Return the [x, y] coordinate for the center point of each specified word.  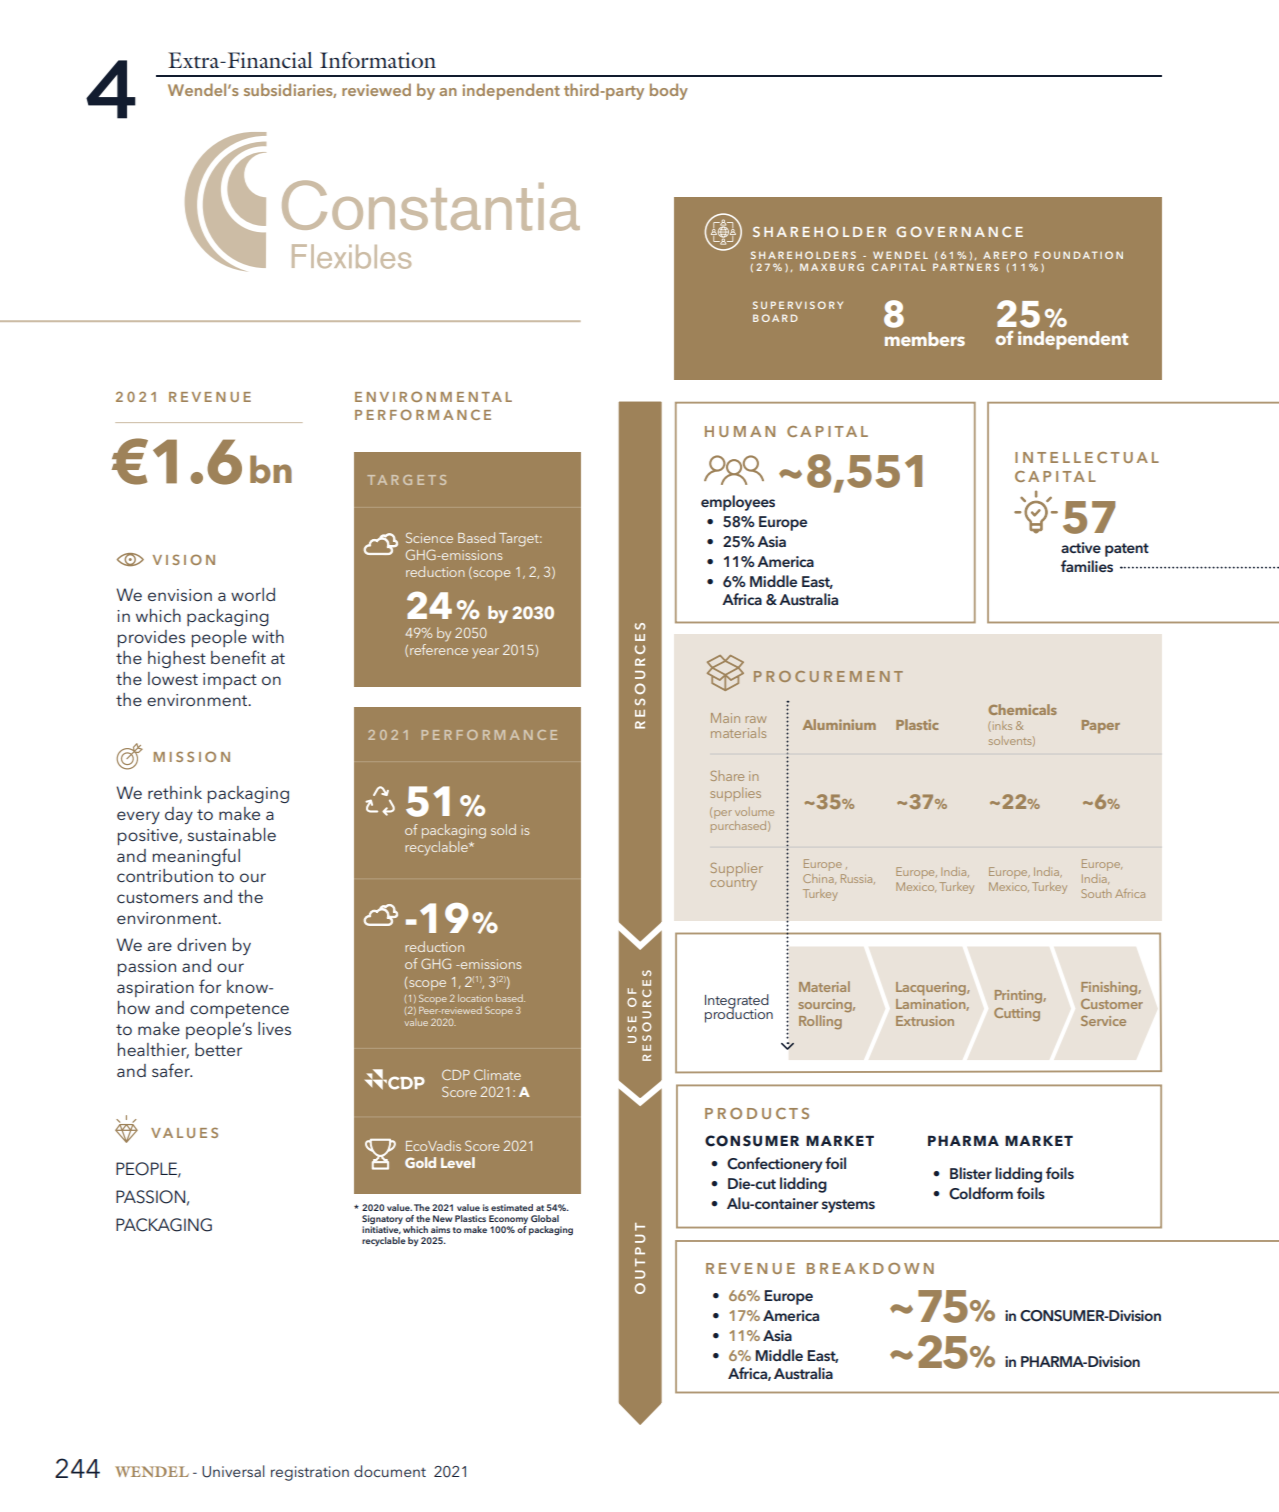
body [669, 91]
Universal [233, 1471]
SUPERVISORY [798, 305]
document [390, 1471]
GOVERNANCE [959, 231]
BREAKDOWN [870, 1268]
